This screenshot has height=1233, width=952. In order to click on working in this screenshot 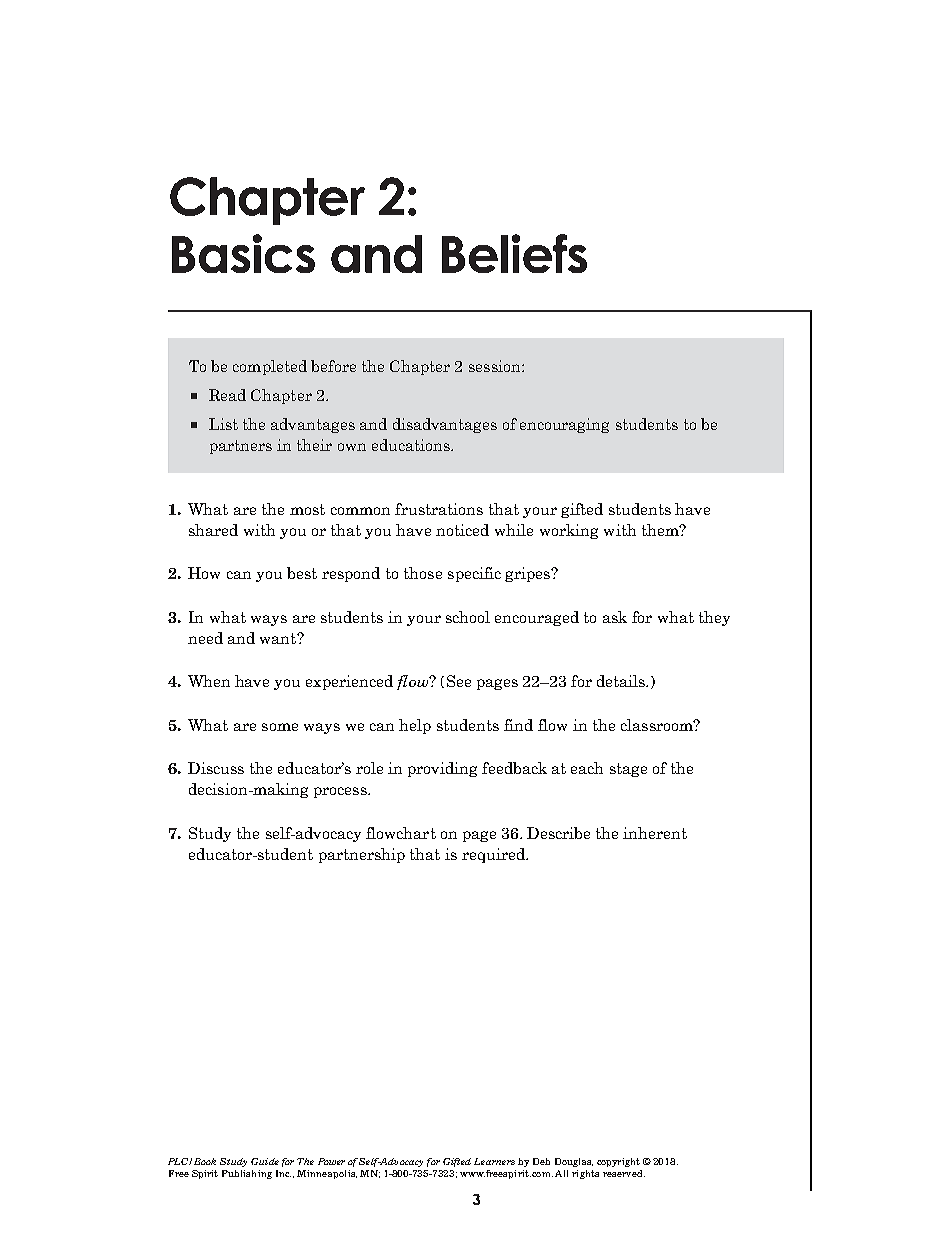, I will do `click(569, 531)`.
